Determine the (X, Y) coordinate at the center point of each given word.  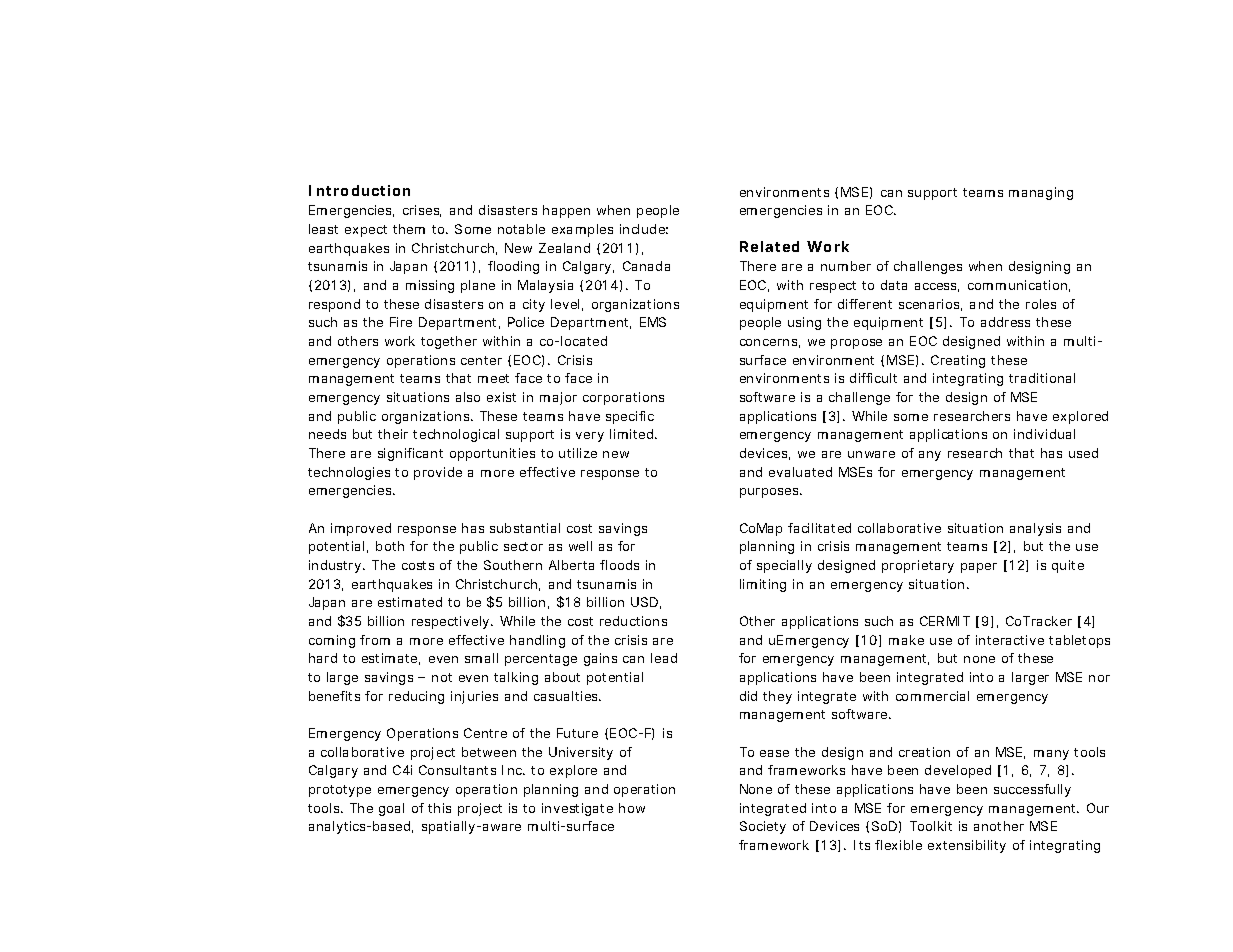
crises (422, 211)
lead (664, 658)
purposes (770, 493)
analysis (1035, 529)
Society (763, 827)
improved (361, 529)
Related (769, 246)
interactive (1010, 640)
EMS (653, 322)
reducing (416, 697)
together (449, 342)
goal (391, 809)
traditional (1042, 378)
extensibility (967, 846)
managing (1041, 193)
